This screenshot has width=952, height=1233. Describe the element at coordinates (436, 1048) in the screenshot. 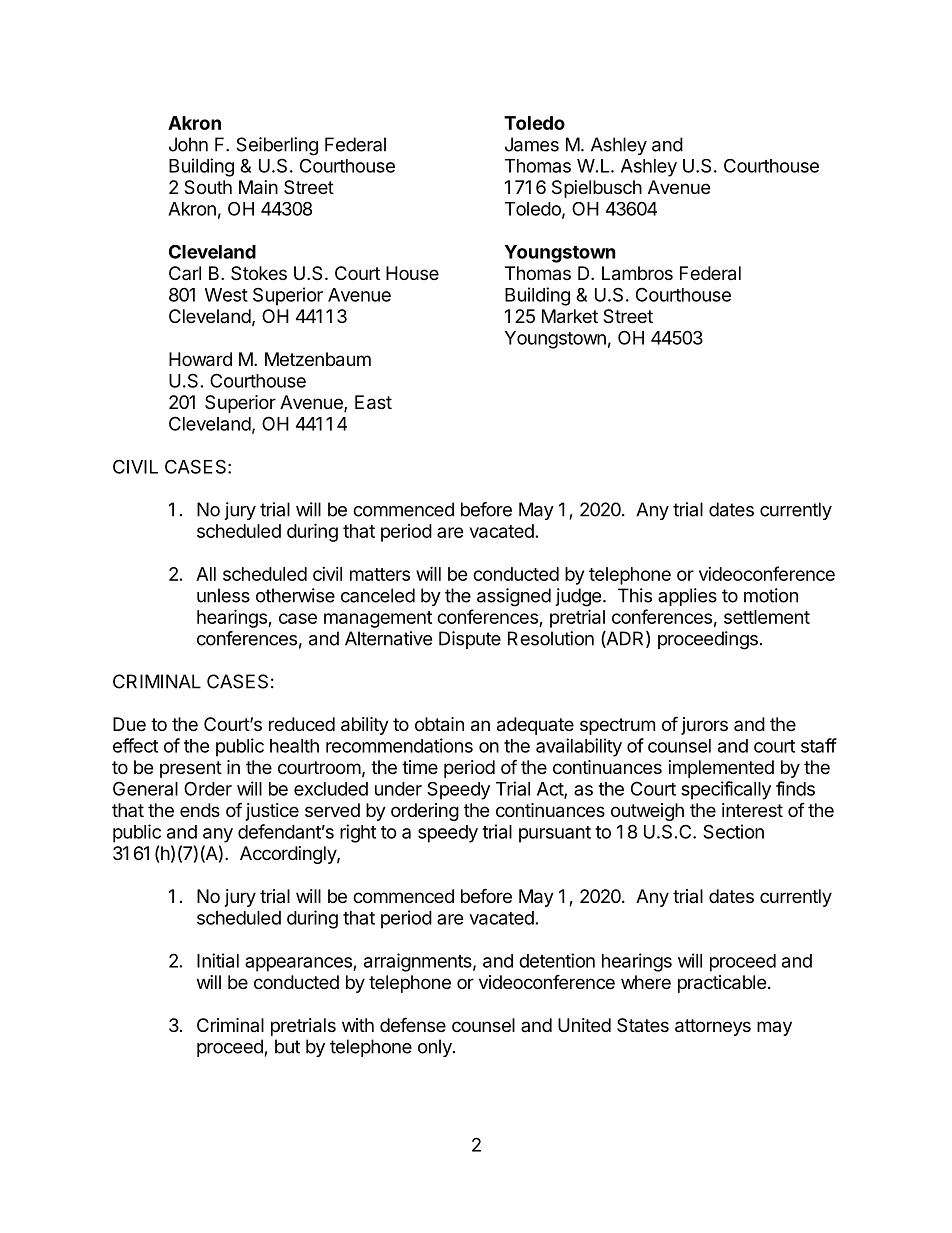

I see `only` at that location.
